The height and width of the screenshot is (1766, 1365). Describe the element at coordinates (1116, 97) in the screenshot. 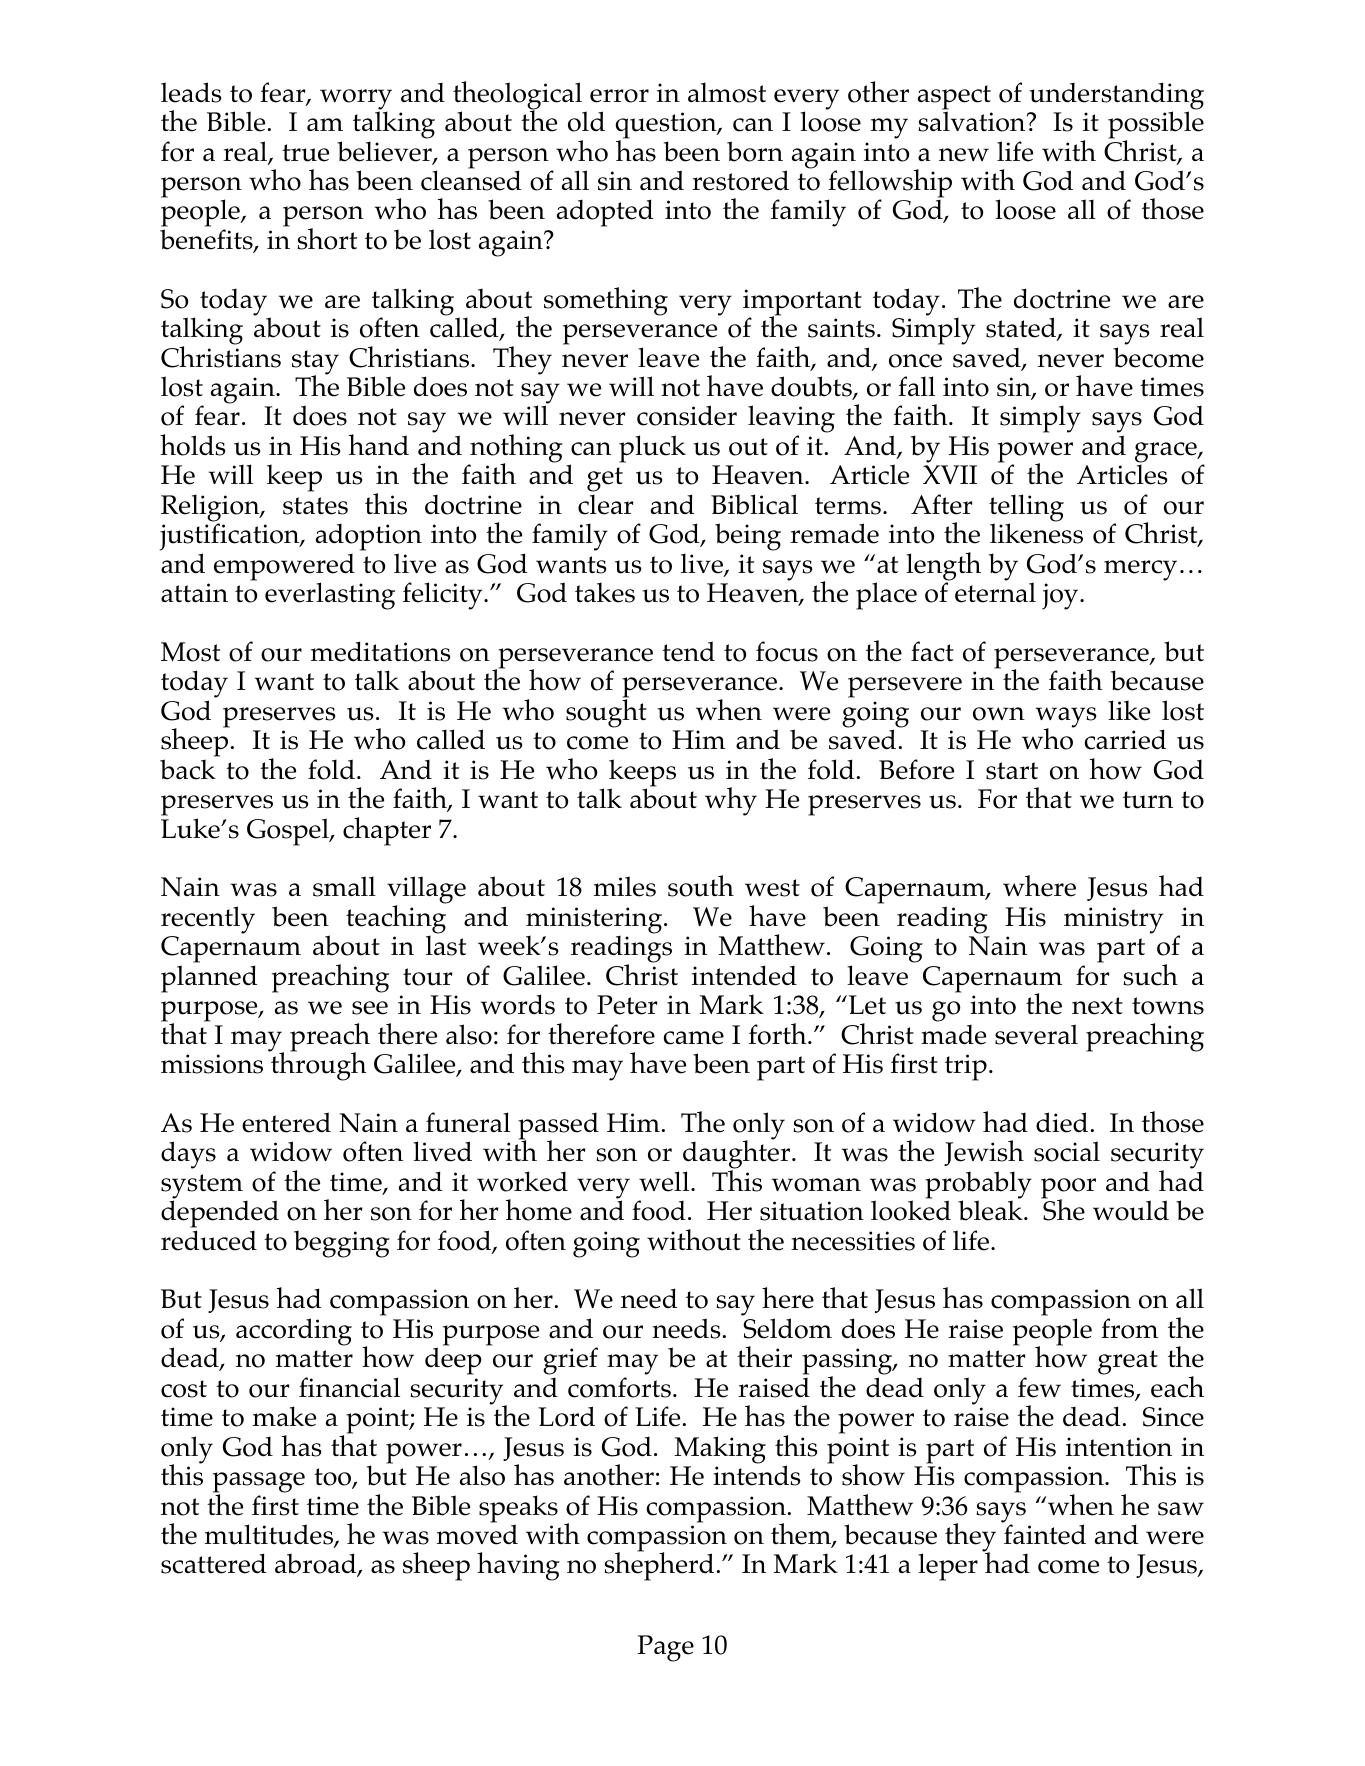

I see `understanding` at that location.
